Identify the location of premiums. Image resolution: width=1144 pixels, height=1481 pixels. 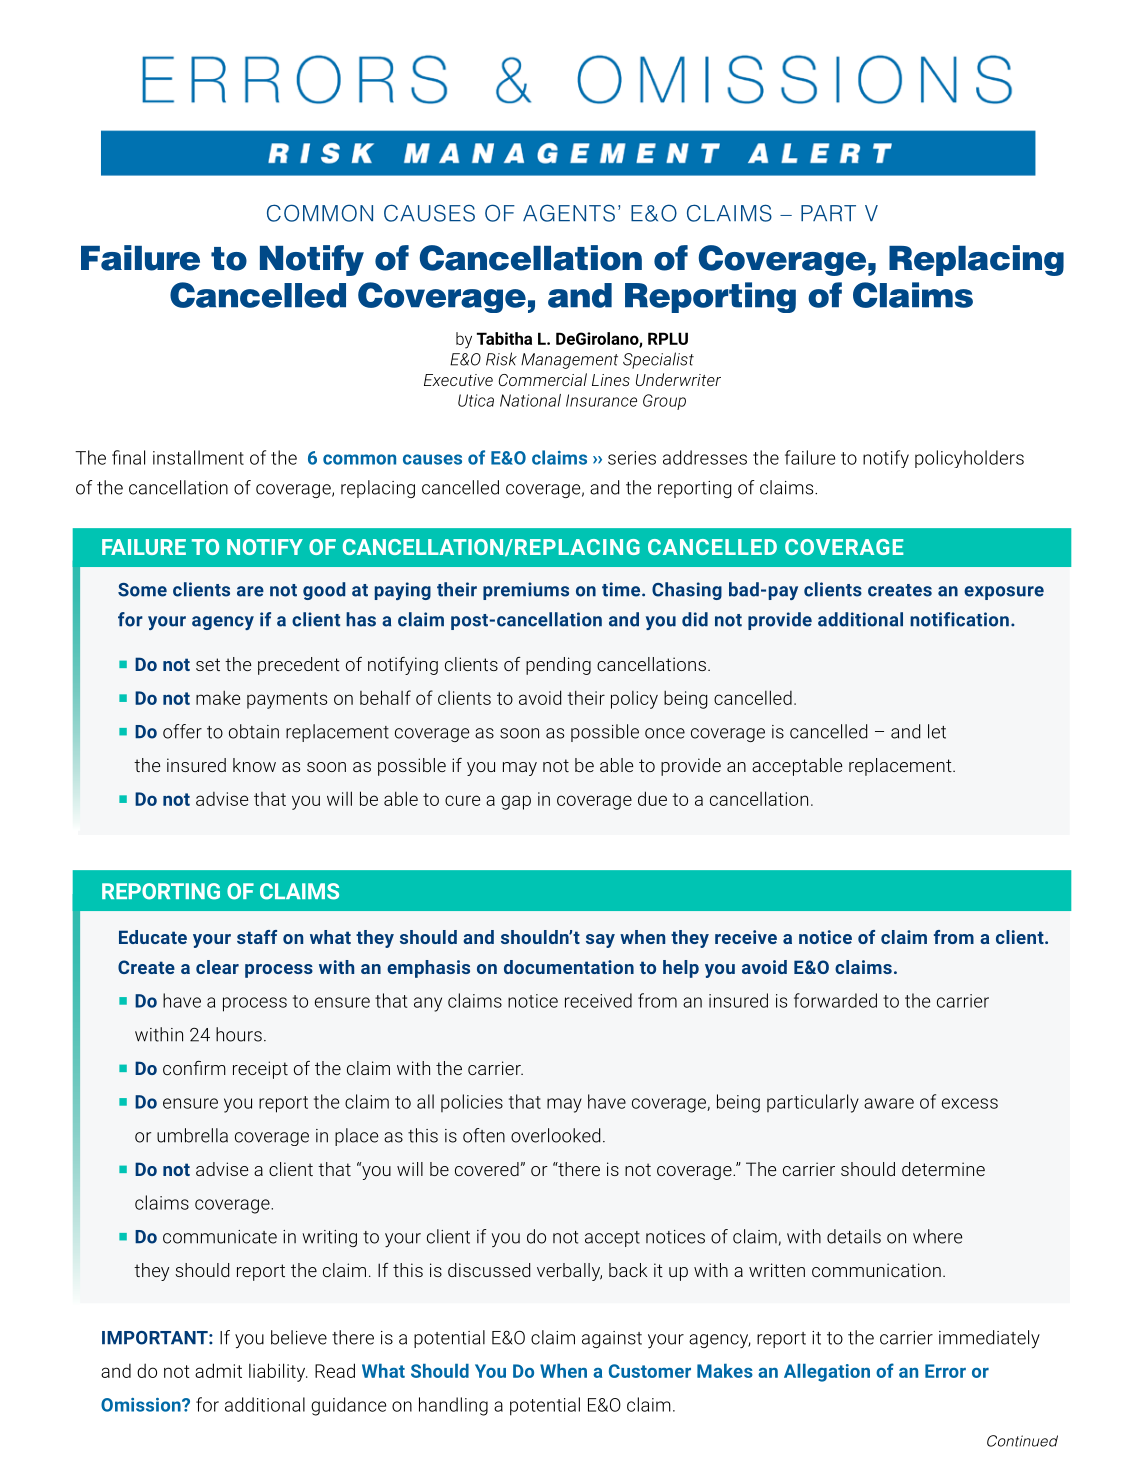
(526, 591).
